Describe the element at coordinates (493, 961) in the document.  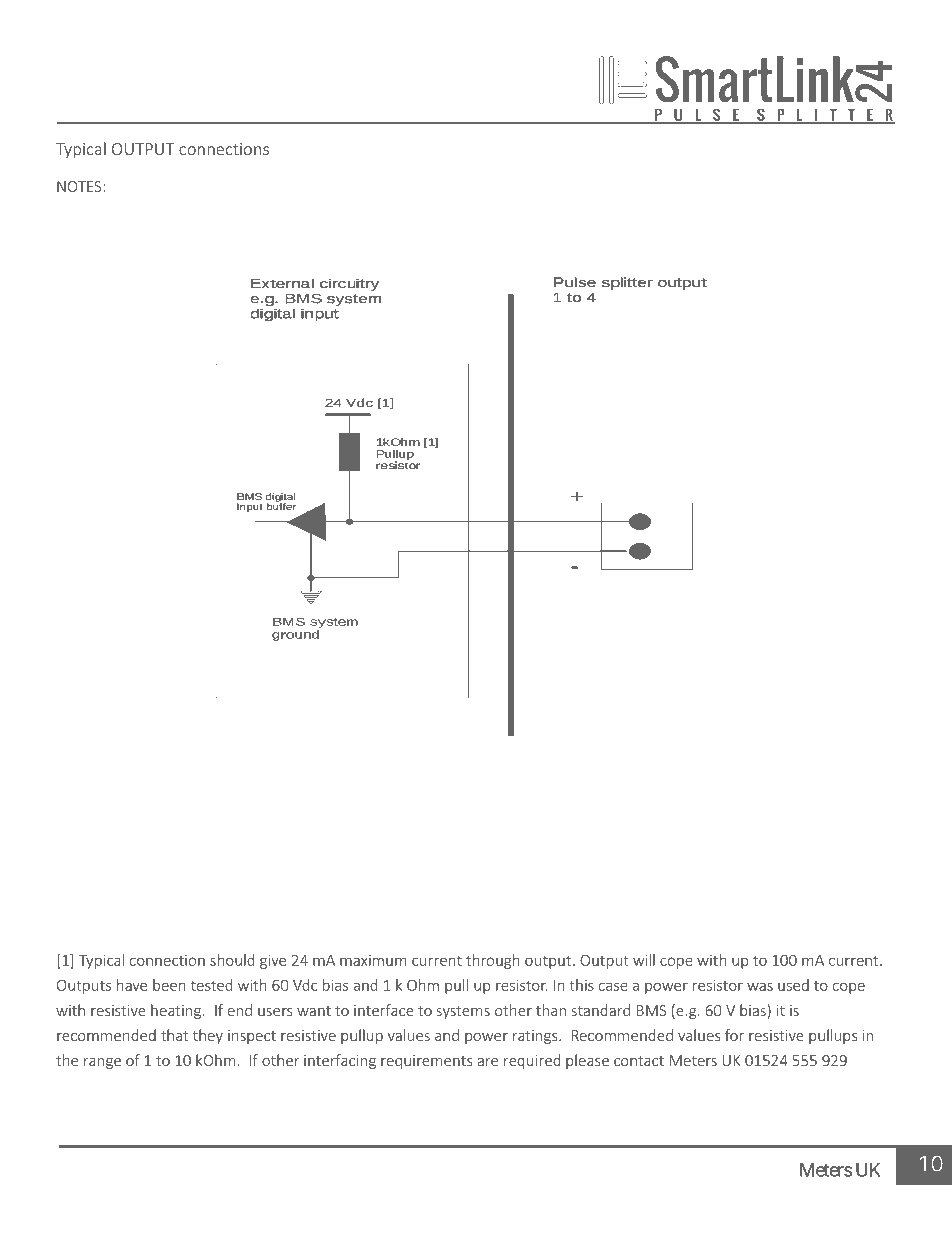
I see `through` at that location.
